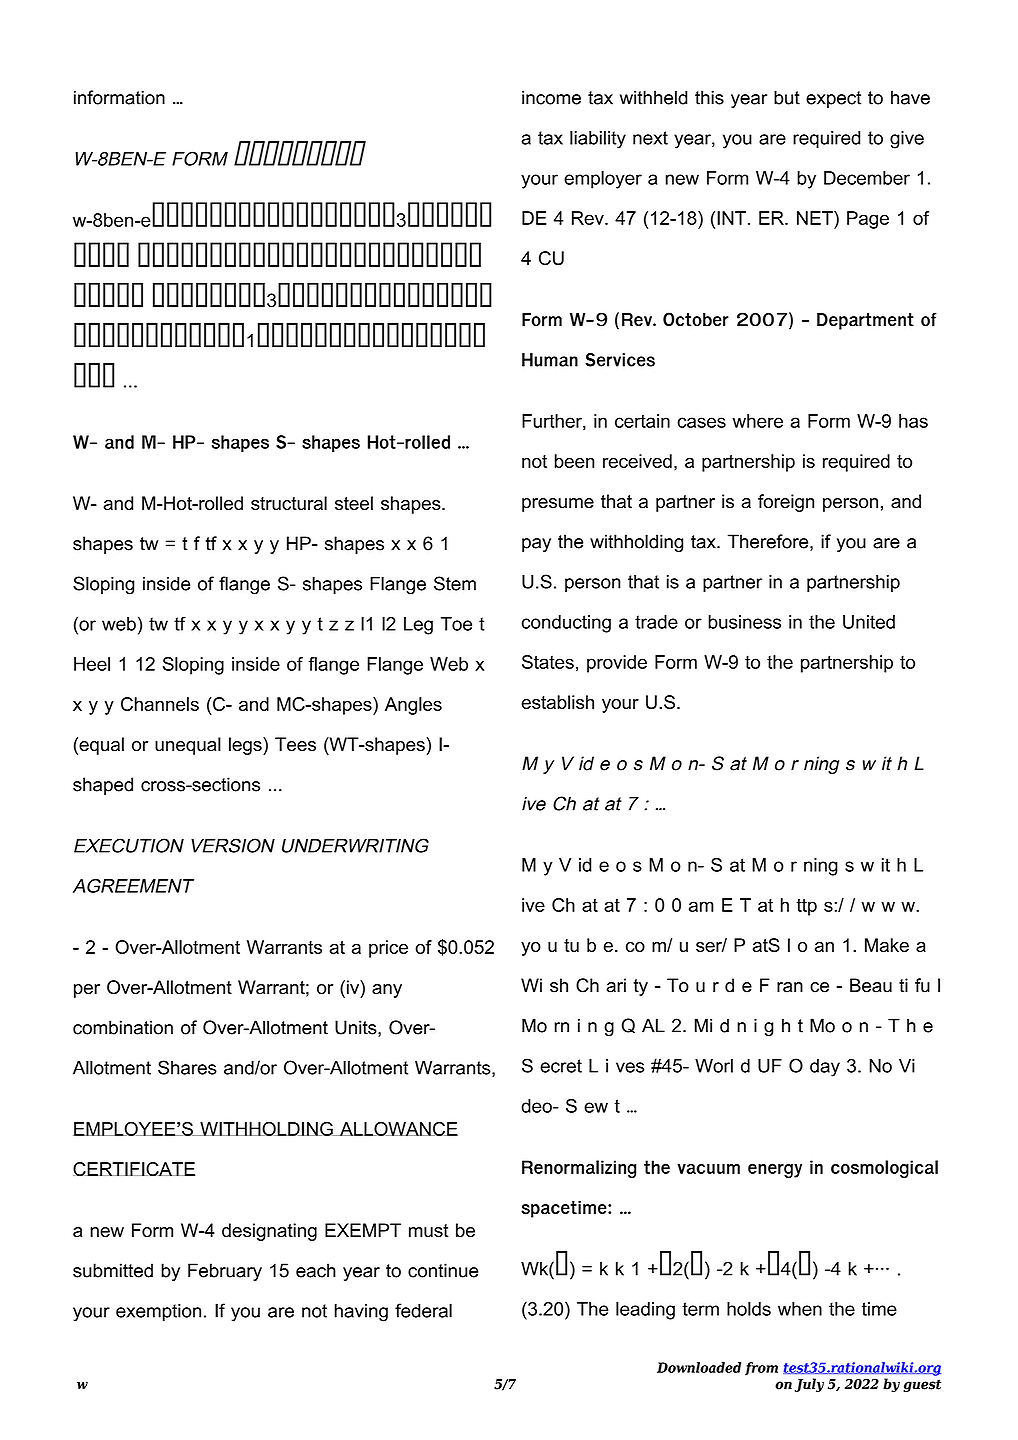 Image resolution: width=1018 pixels, height=1440 pixels. Describe the element at coordinates (786, 503) in the page. I see `foreign` at that location.
